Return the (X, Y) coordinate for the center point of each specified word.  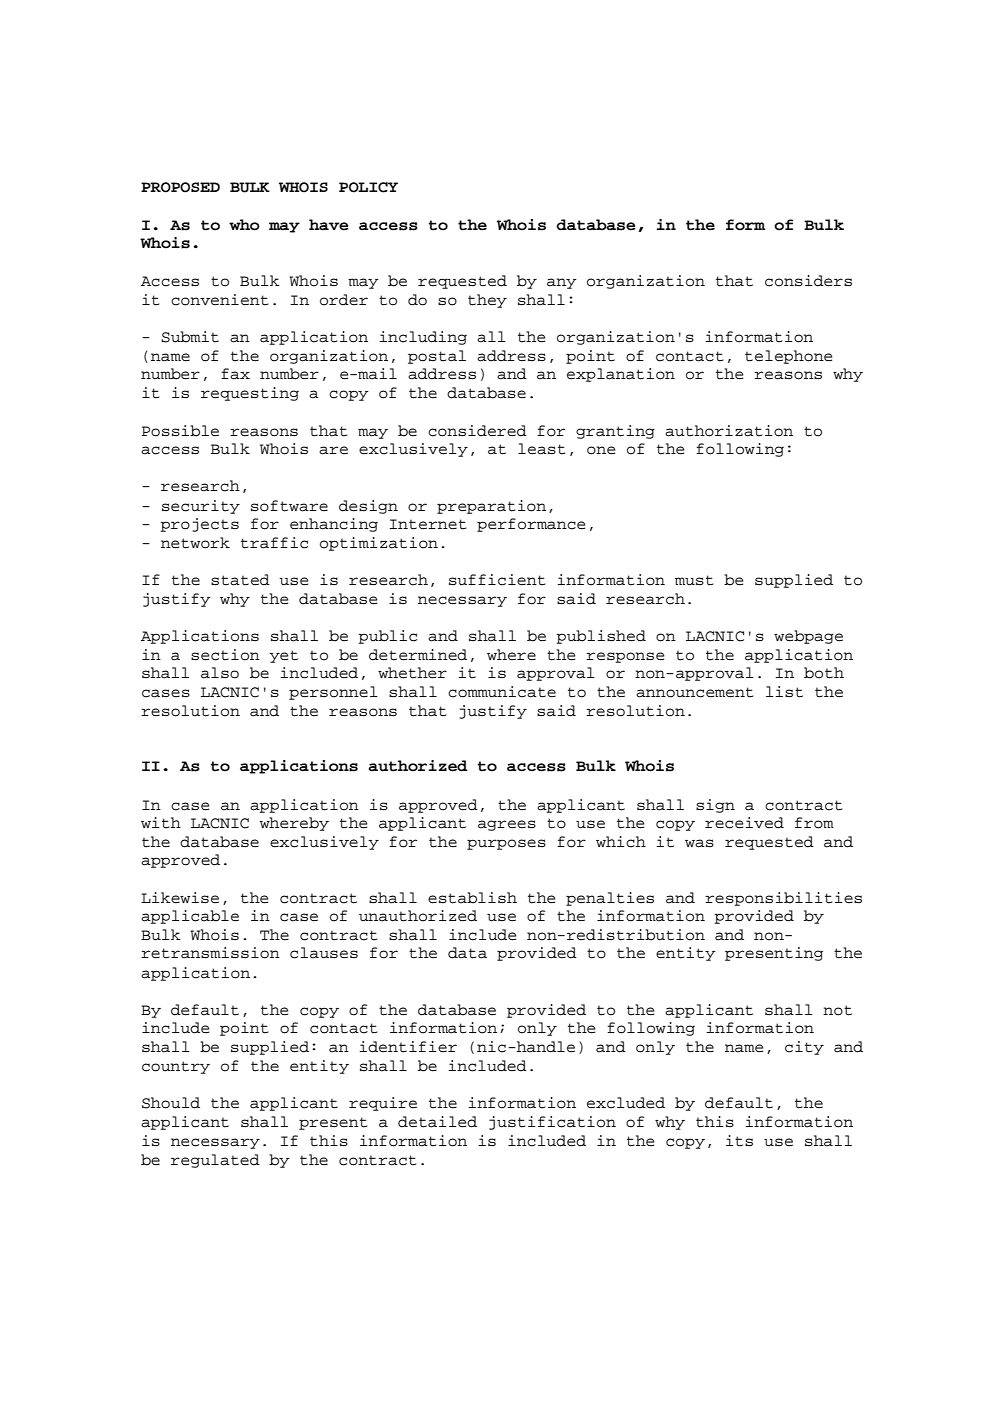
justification (552, 1123)
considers (808, 281)
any (562, 283)
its (739, 1141)
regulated (215, 1161)
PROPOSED (180, 187)
